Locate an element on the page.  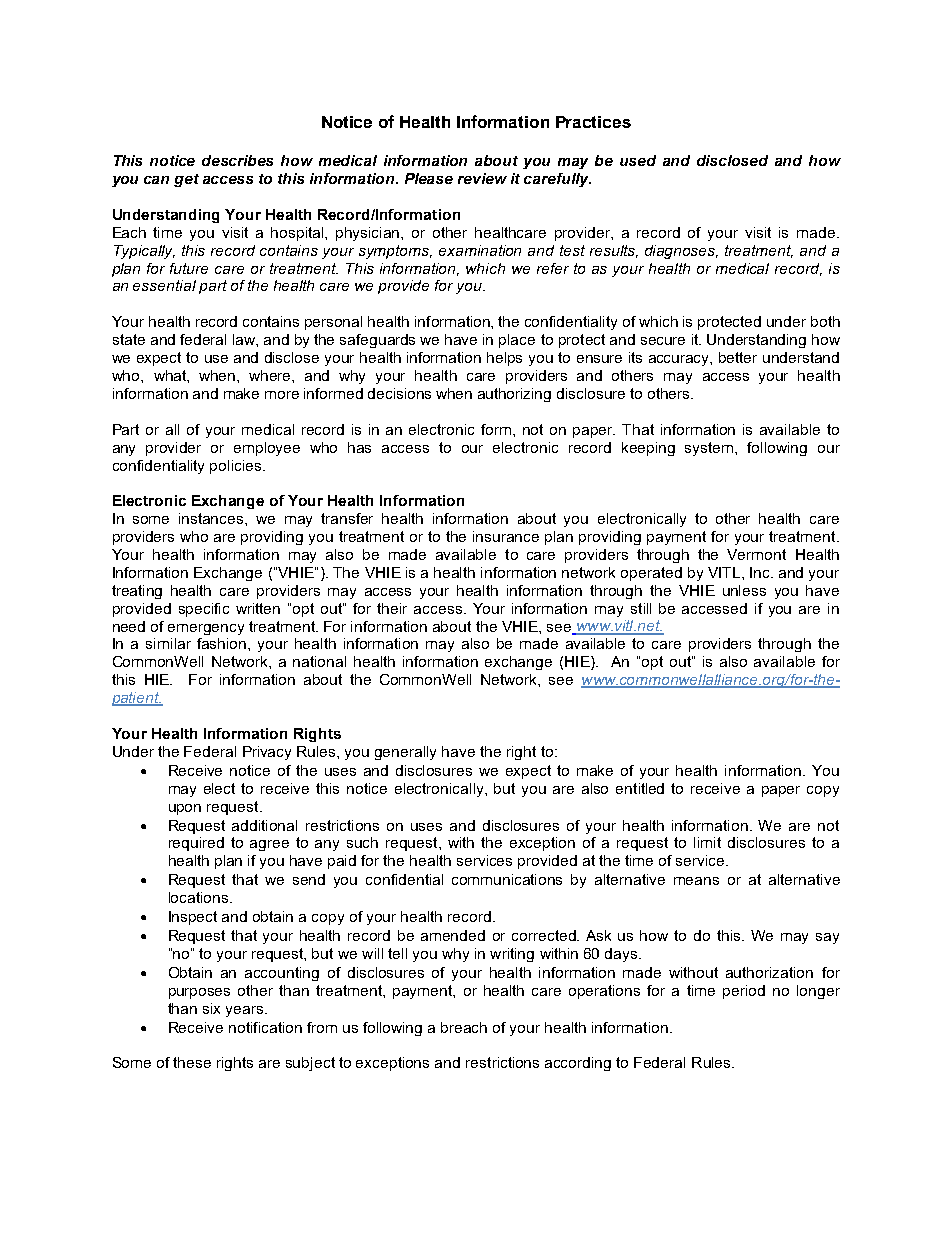
period is located at coordinates (744, 992).
